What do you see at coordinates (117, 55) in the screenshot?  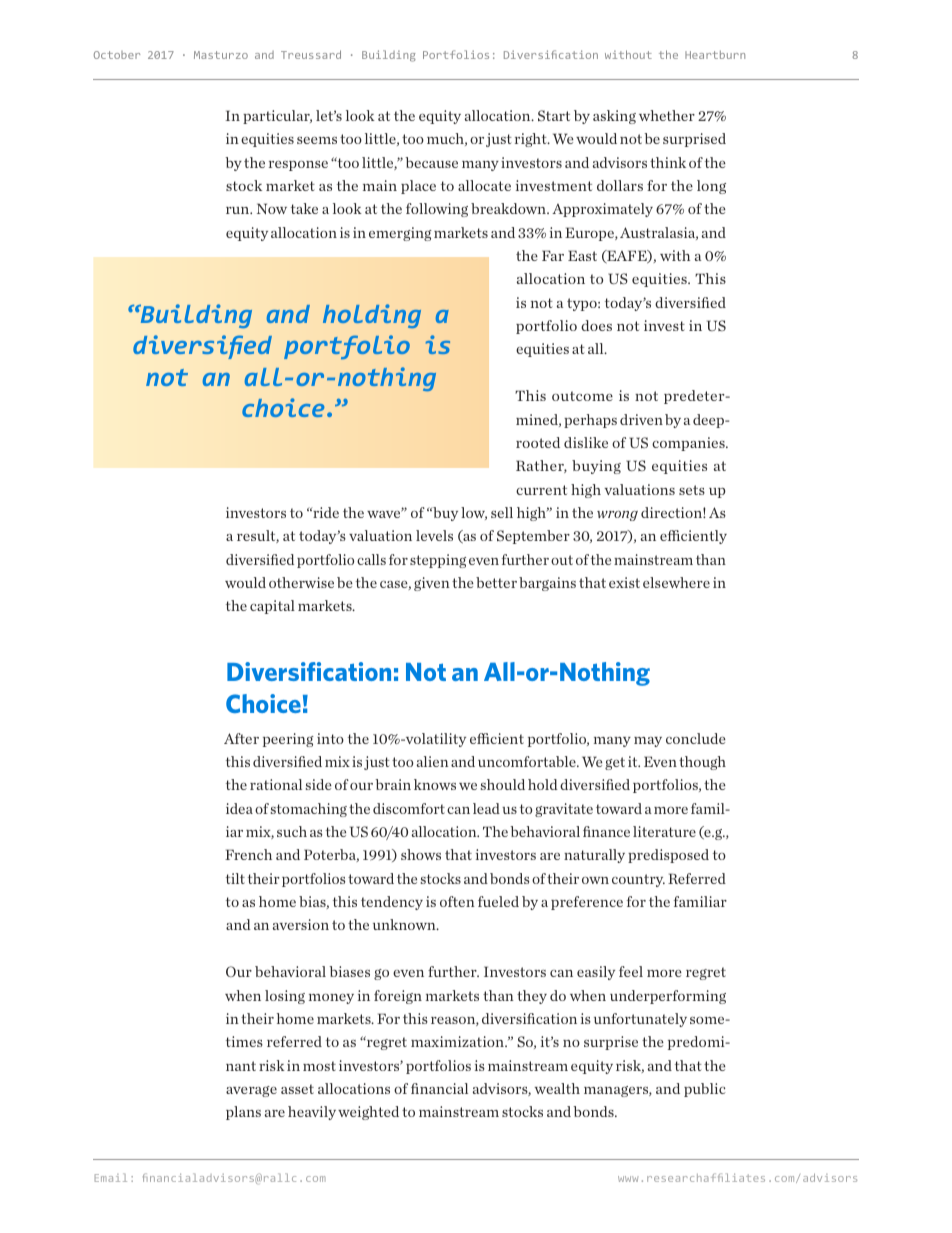 I see `October` at bounding box center [117, 55].
